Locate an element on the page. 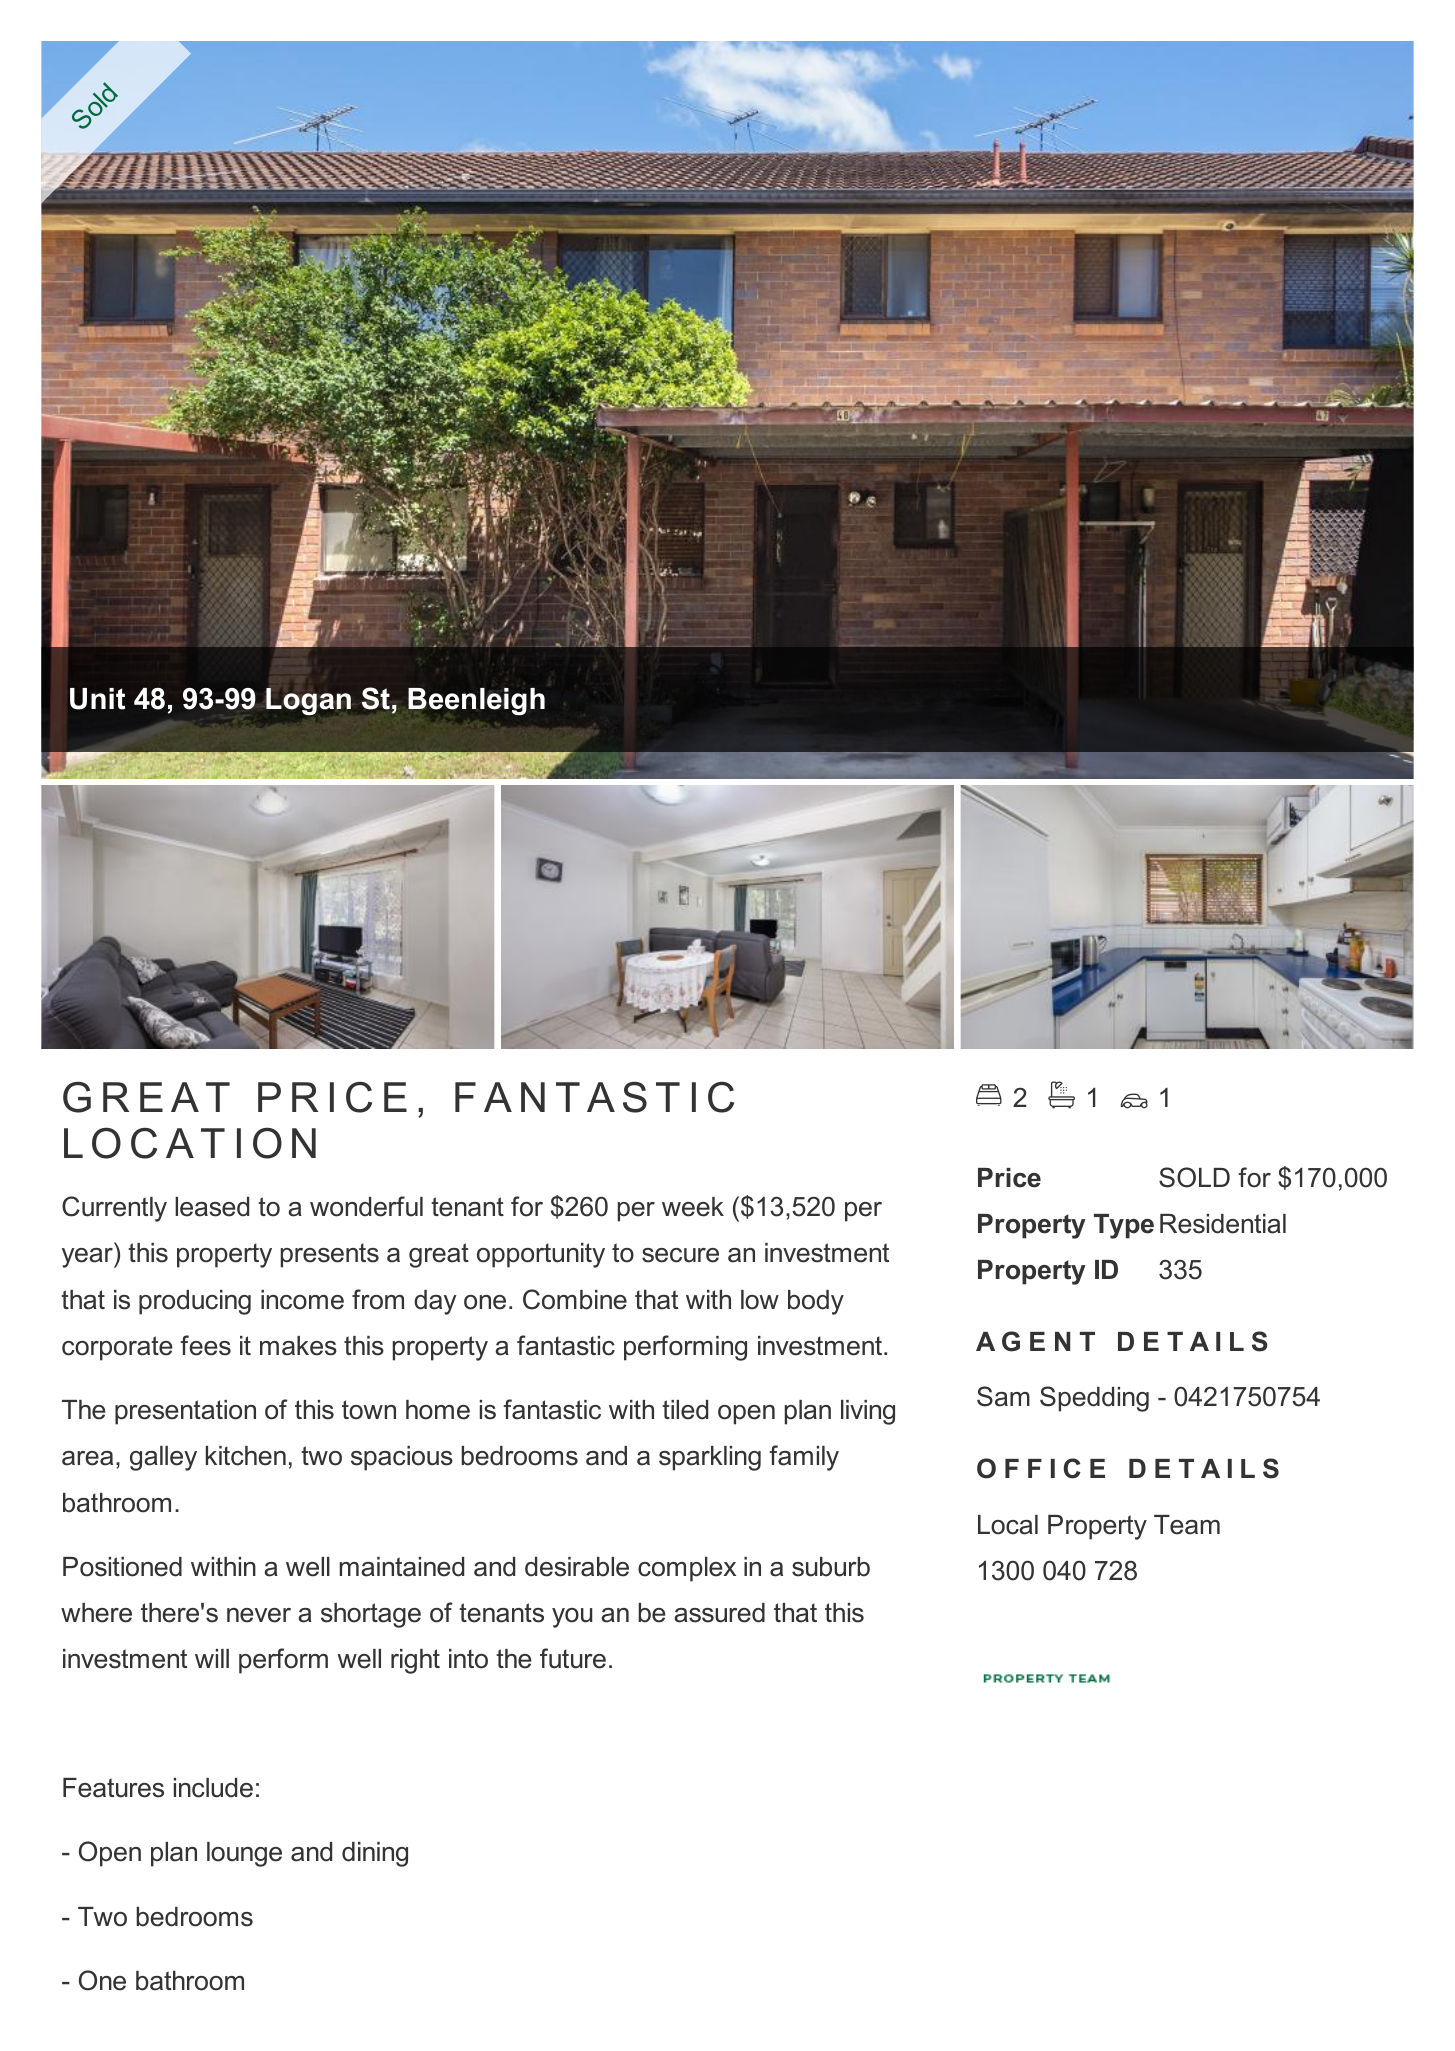  Combine is located at coordinates (575, 1299).
